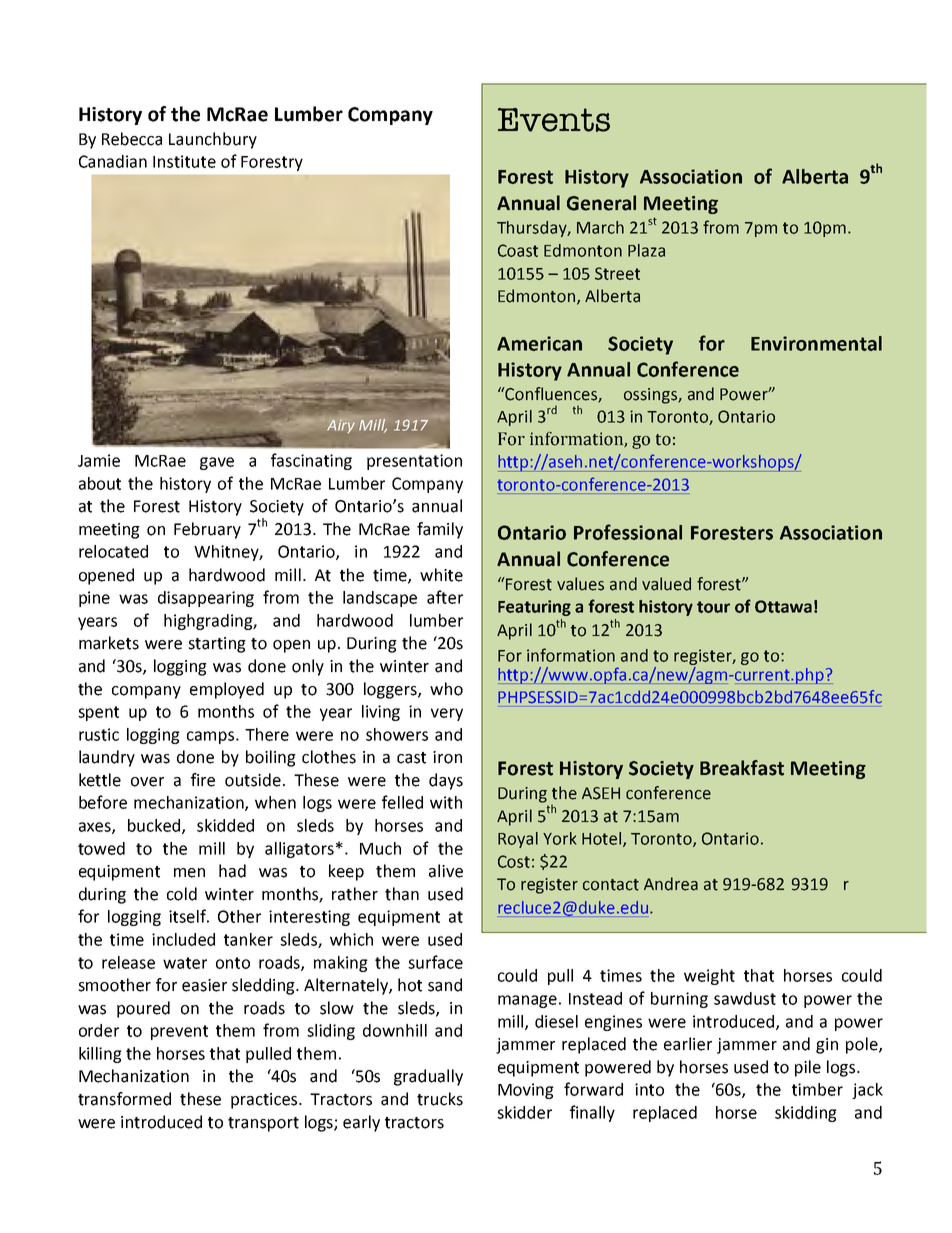 The height and width of the document is (1233, 952). What do you see at coordinates (539, 343) in the document?
I see `American` at bounding box center [539, 343].
